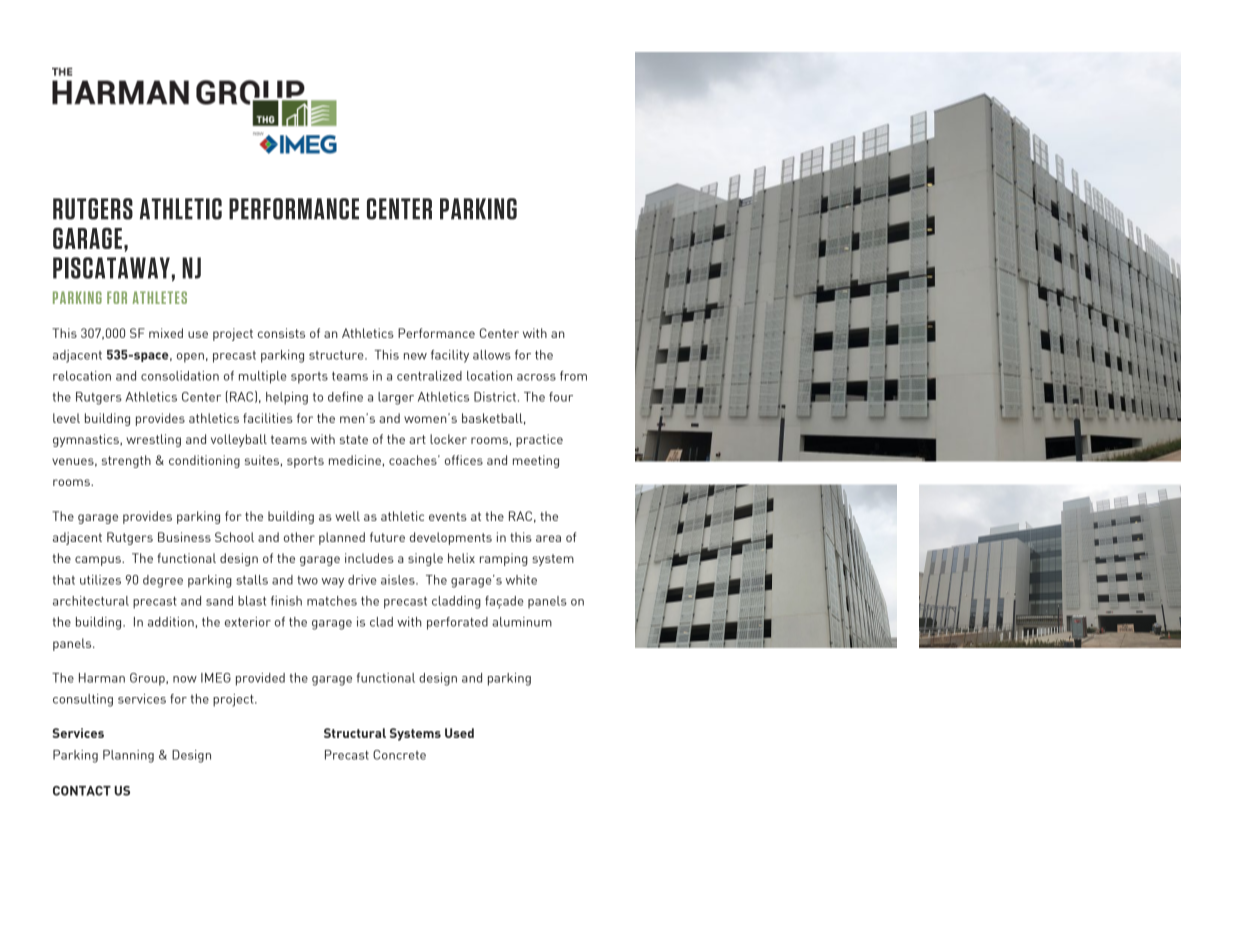  I want to click on provided, so click(260, 679).
